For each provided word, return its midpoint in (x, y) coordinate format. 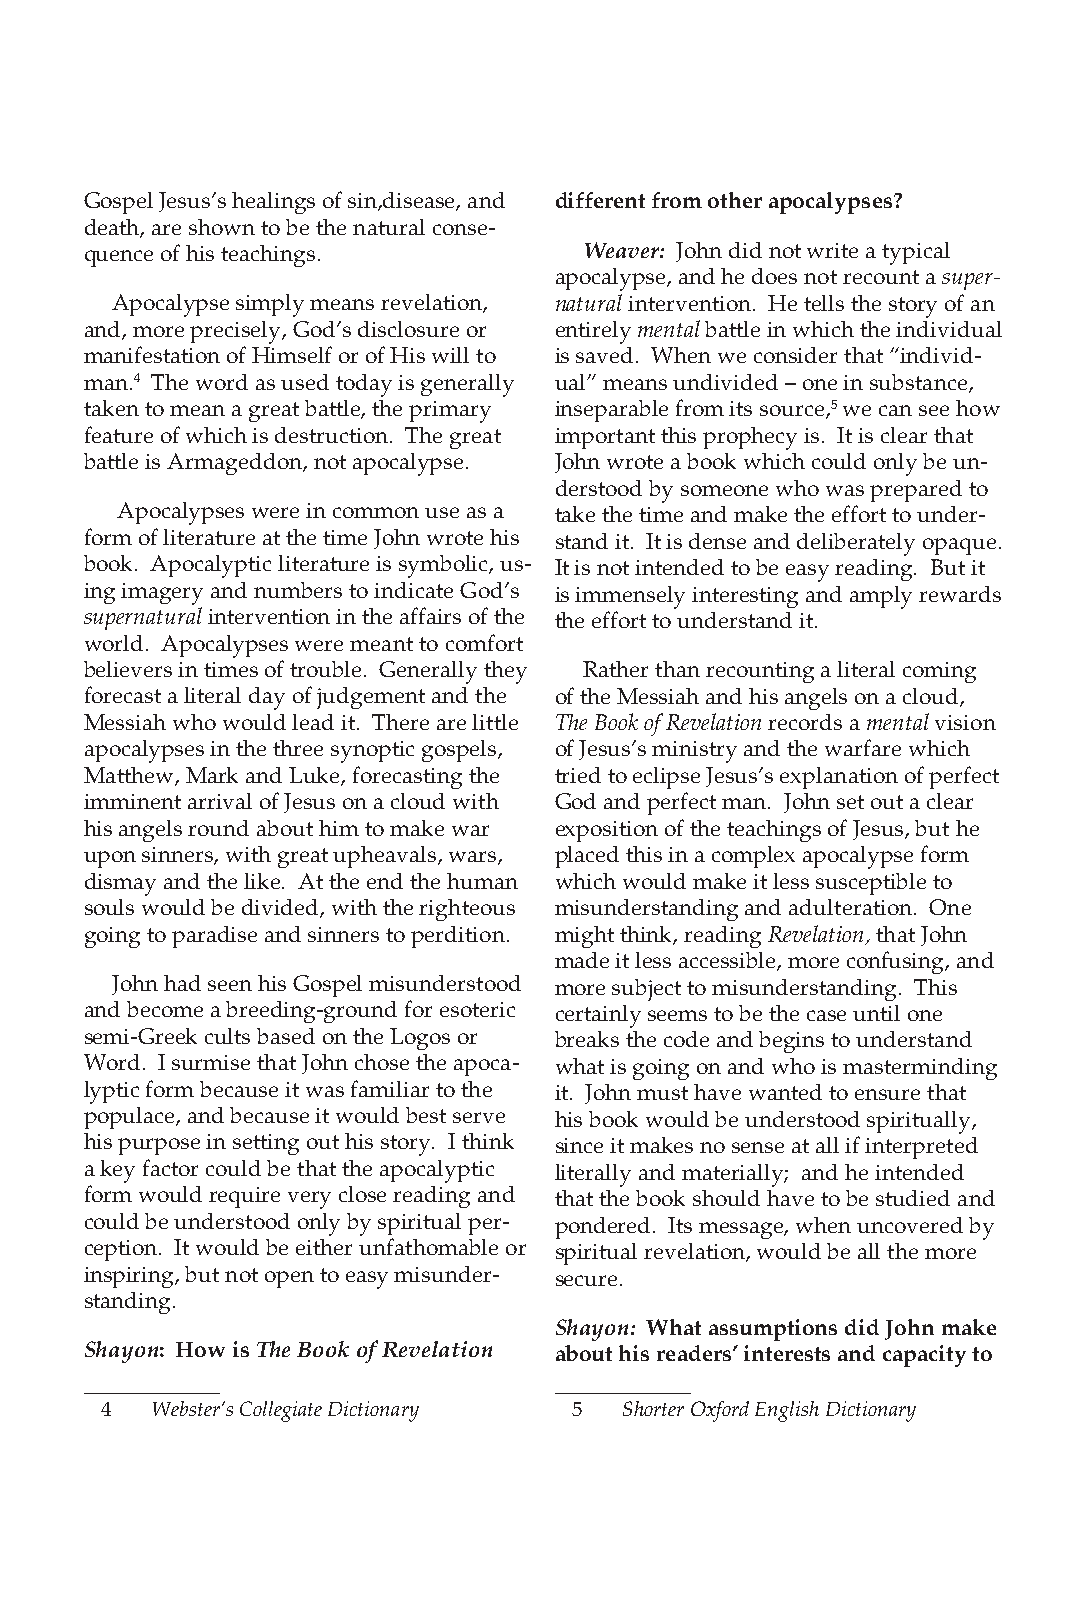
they (505, 672)
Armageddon (236, 464)
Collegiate (281, 1411)
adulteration (852, 907)
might (584, 937)
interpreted (921, 1148)
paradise (214, 937)
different (600, 200)
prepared (916, 491)
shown (222, 227)
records (805, 722)
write (832, 250)
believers (128, 669)
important (605, 438)
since (579, 1145)
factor (170, 1167)
